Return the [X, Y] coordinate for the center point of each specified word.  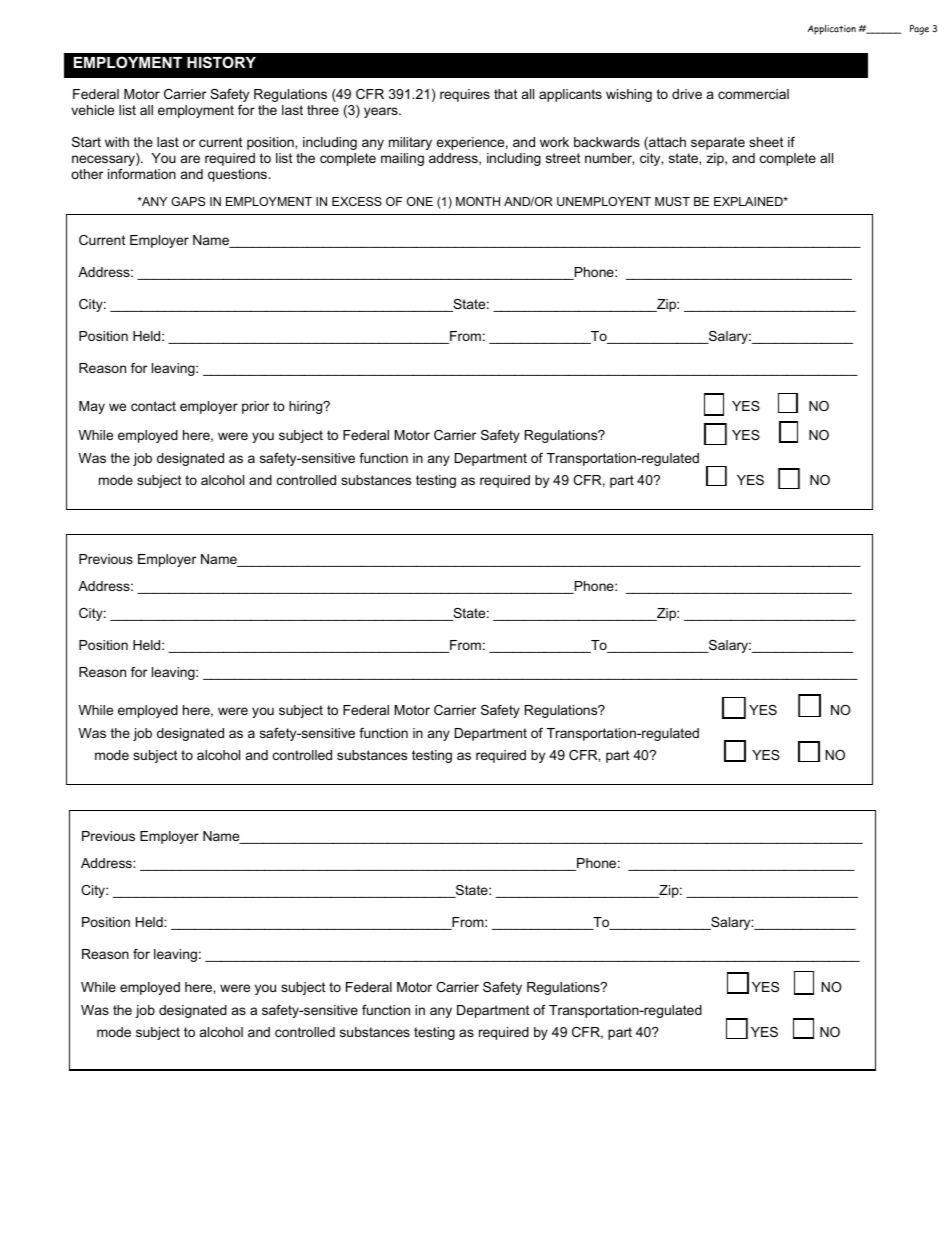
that [506, 94]
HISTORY [221, 62]
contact [153, 406]
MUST [672, 201]
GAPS [188, 201]
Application [832, 29]
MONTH [478, 201]
